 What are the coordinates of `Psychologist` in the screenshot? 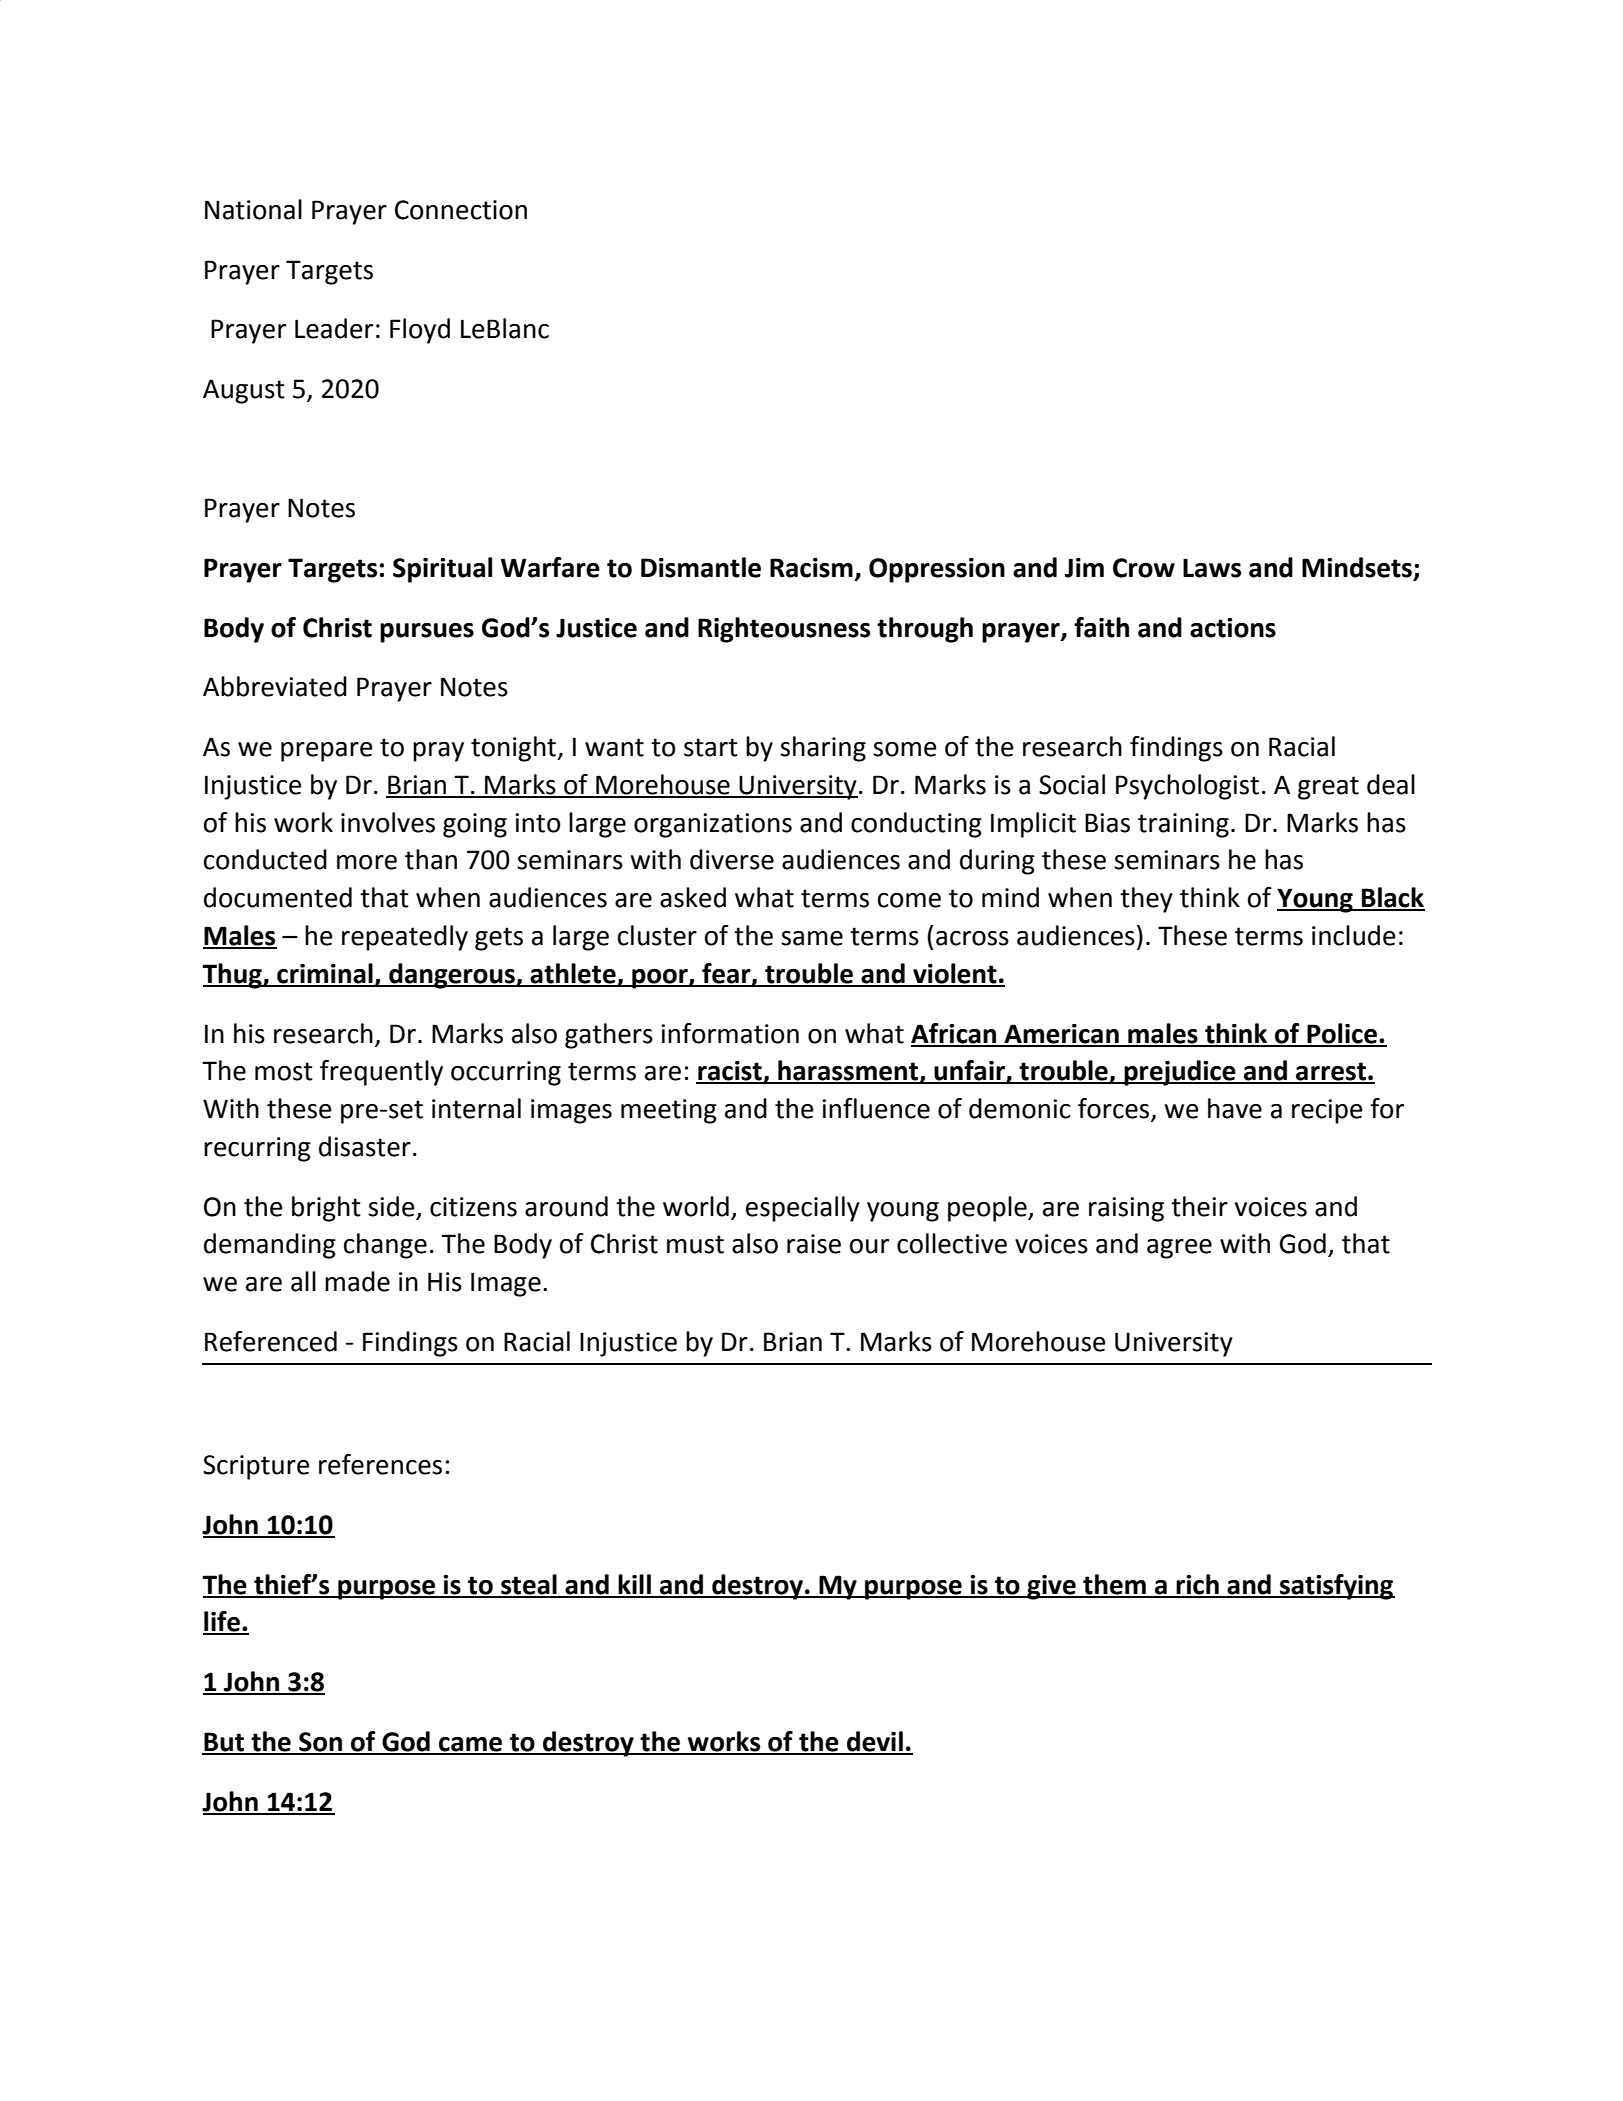 It's located at (1187, 787).
